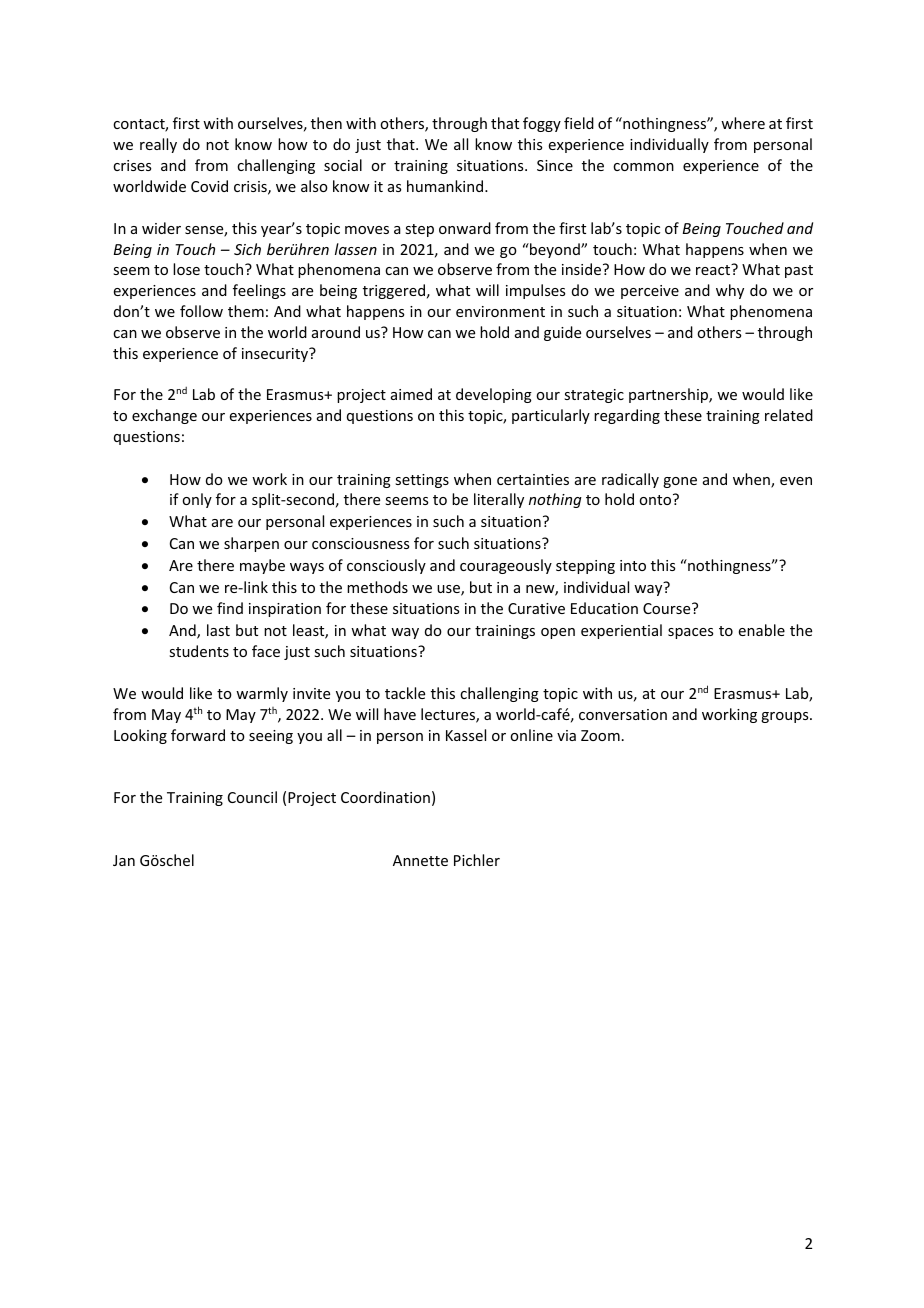 Image resolution: width=924 pixels, height=1308 pixels. Describe the element at coordinates (252, 797) in the screenshot. I see `Council` at that location.
